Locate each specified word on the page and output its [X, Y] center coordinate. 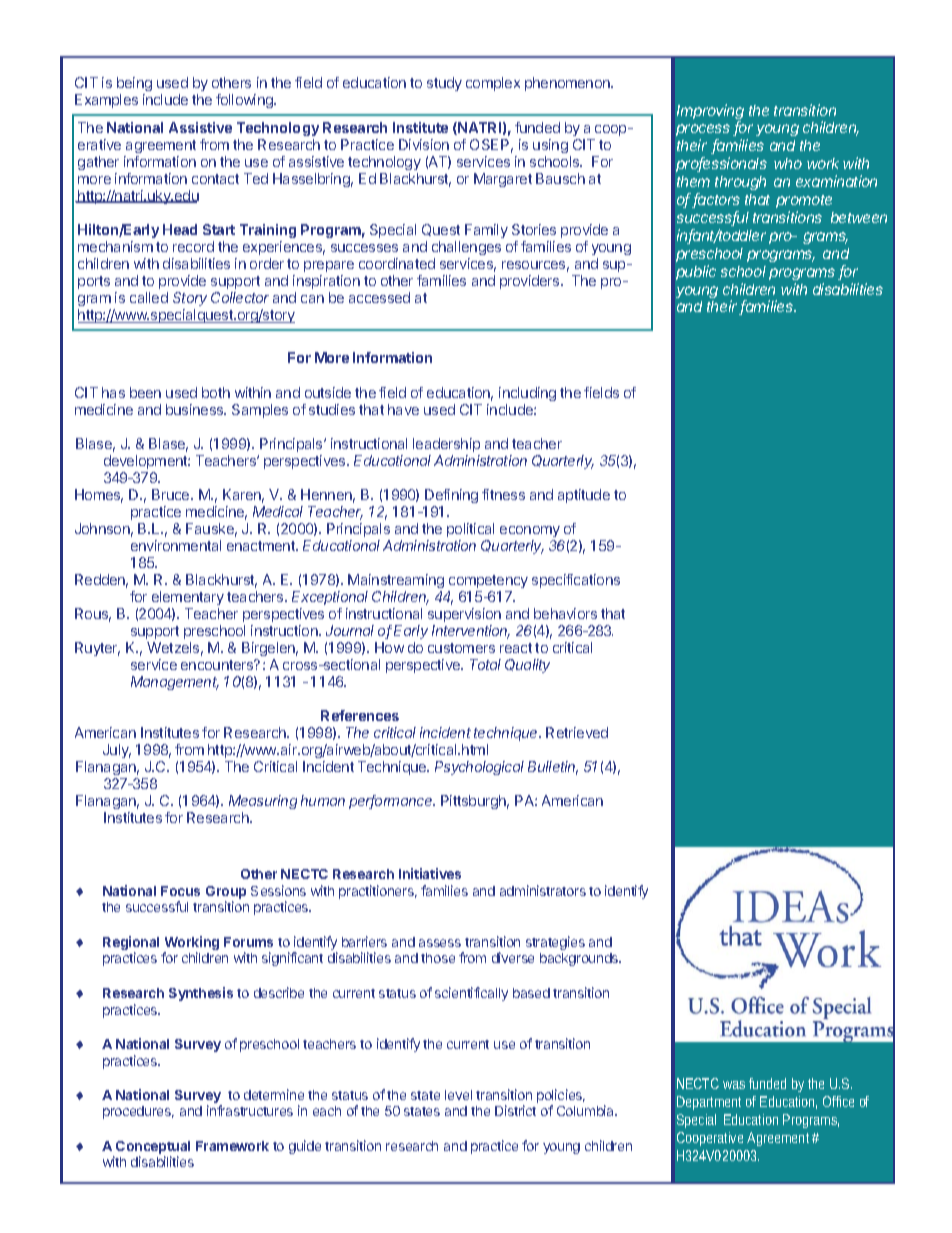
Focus [180, 891]
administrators [543, 890]
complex [493, 84]
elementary [188, 598]
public [696, 272]
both [216, 392]
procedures [138, 1112]
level [458, 1095]
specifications [576, 581]
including [527, 394]
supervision [464, 615]
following [245, 101]
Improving [710, 113]
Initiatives [430, 873]
